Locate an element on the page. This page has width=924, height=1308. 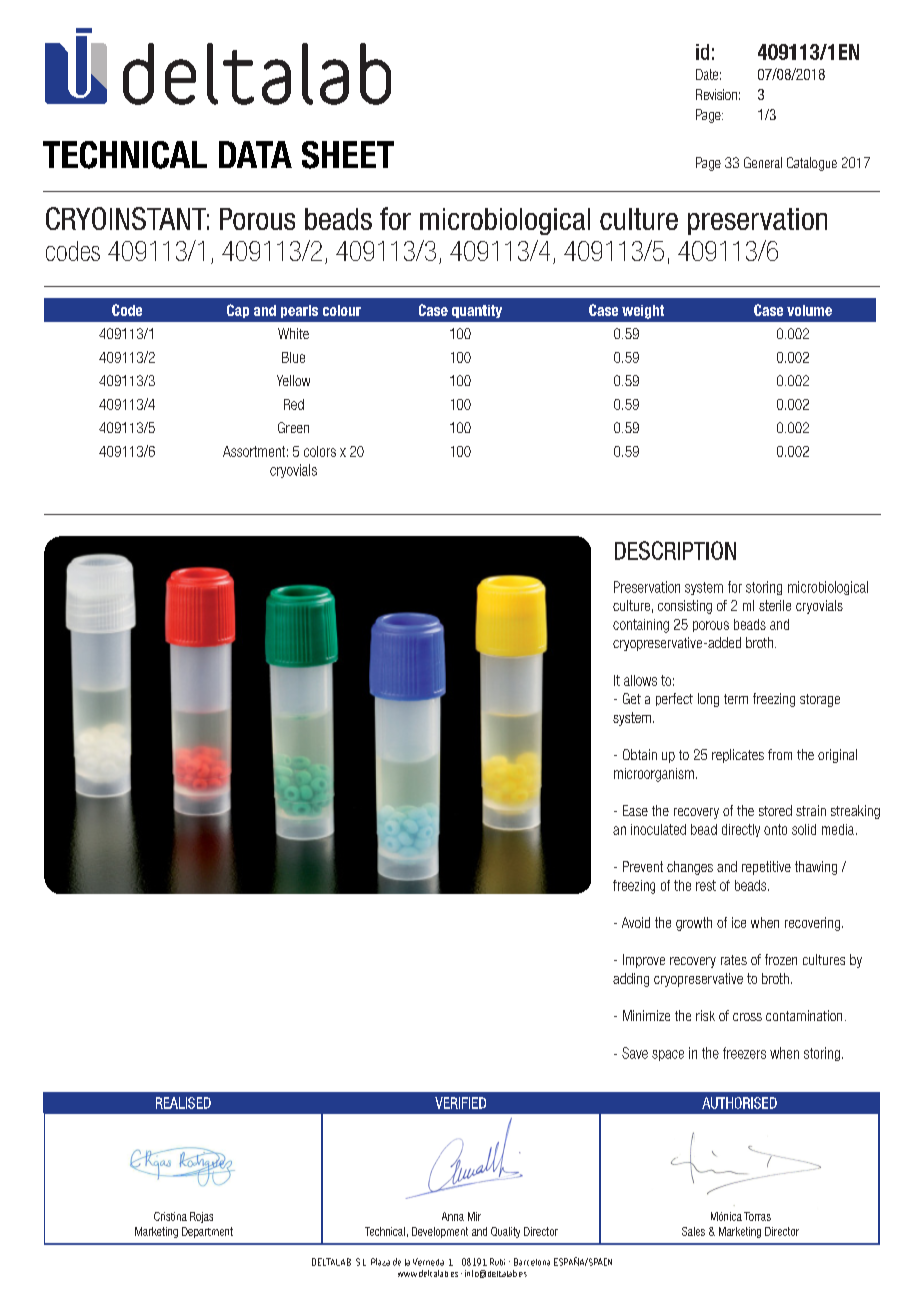
DATA is located at coordinates (255, 154).
